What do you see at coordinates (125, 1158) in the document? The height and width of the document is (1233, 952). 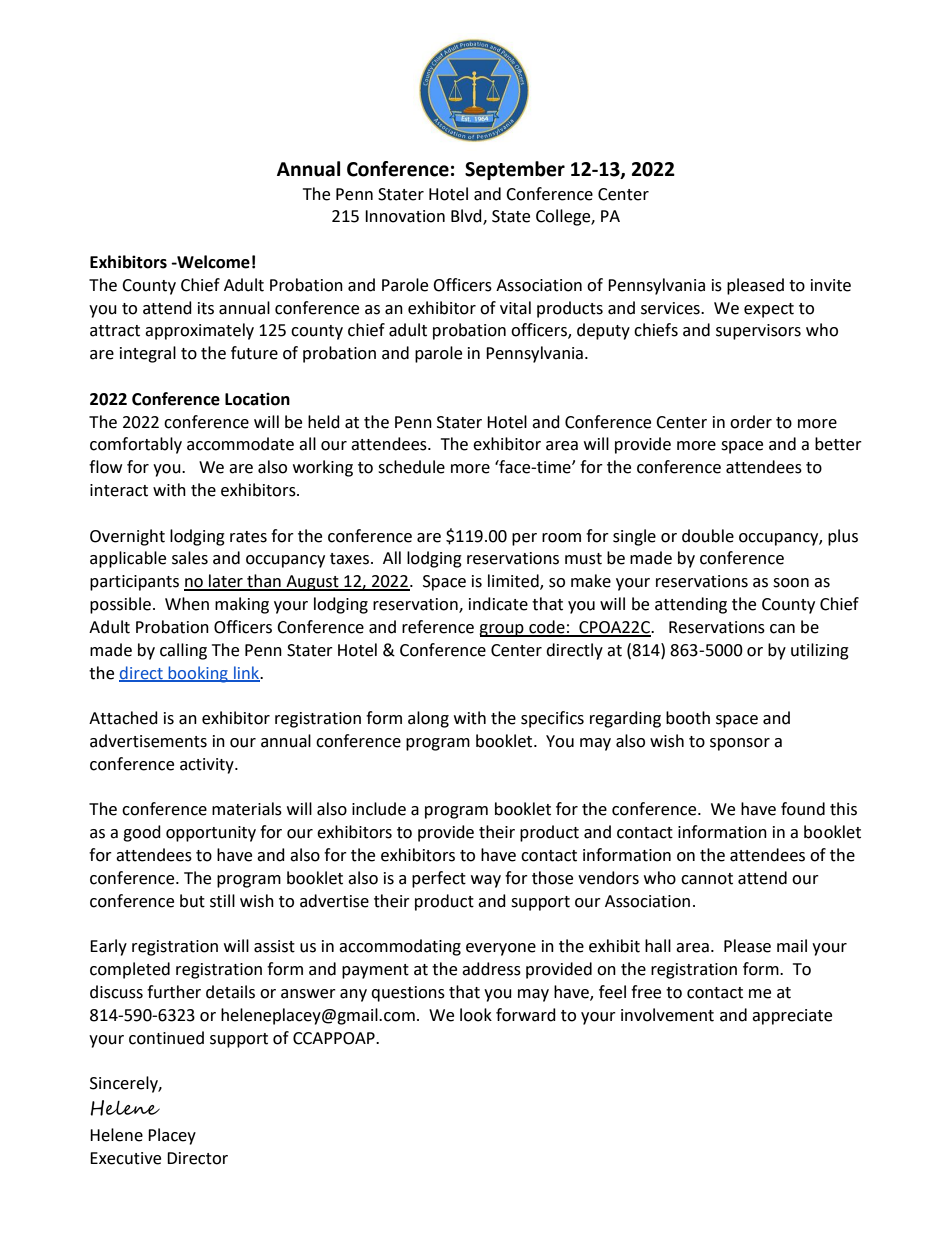 I see `Executive` at bounding box center [125, 1158].
